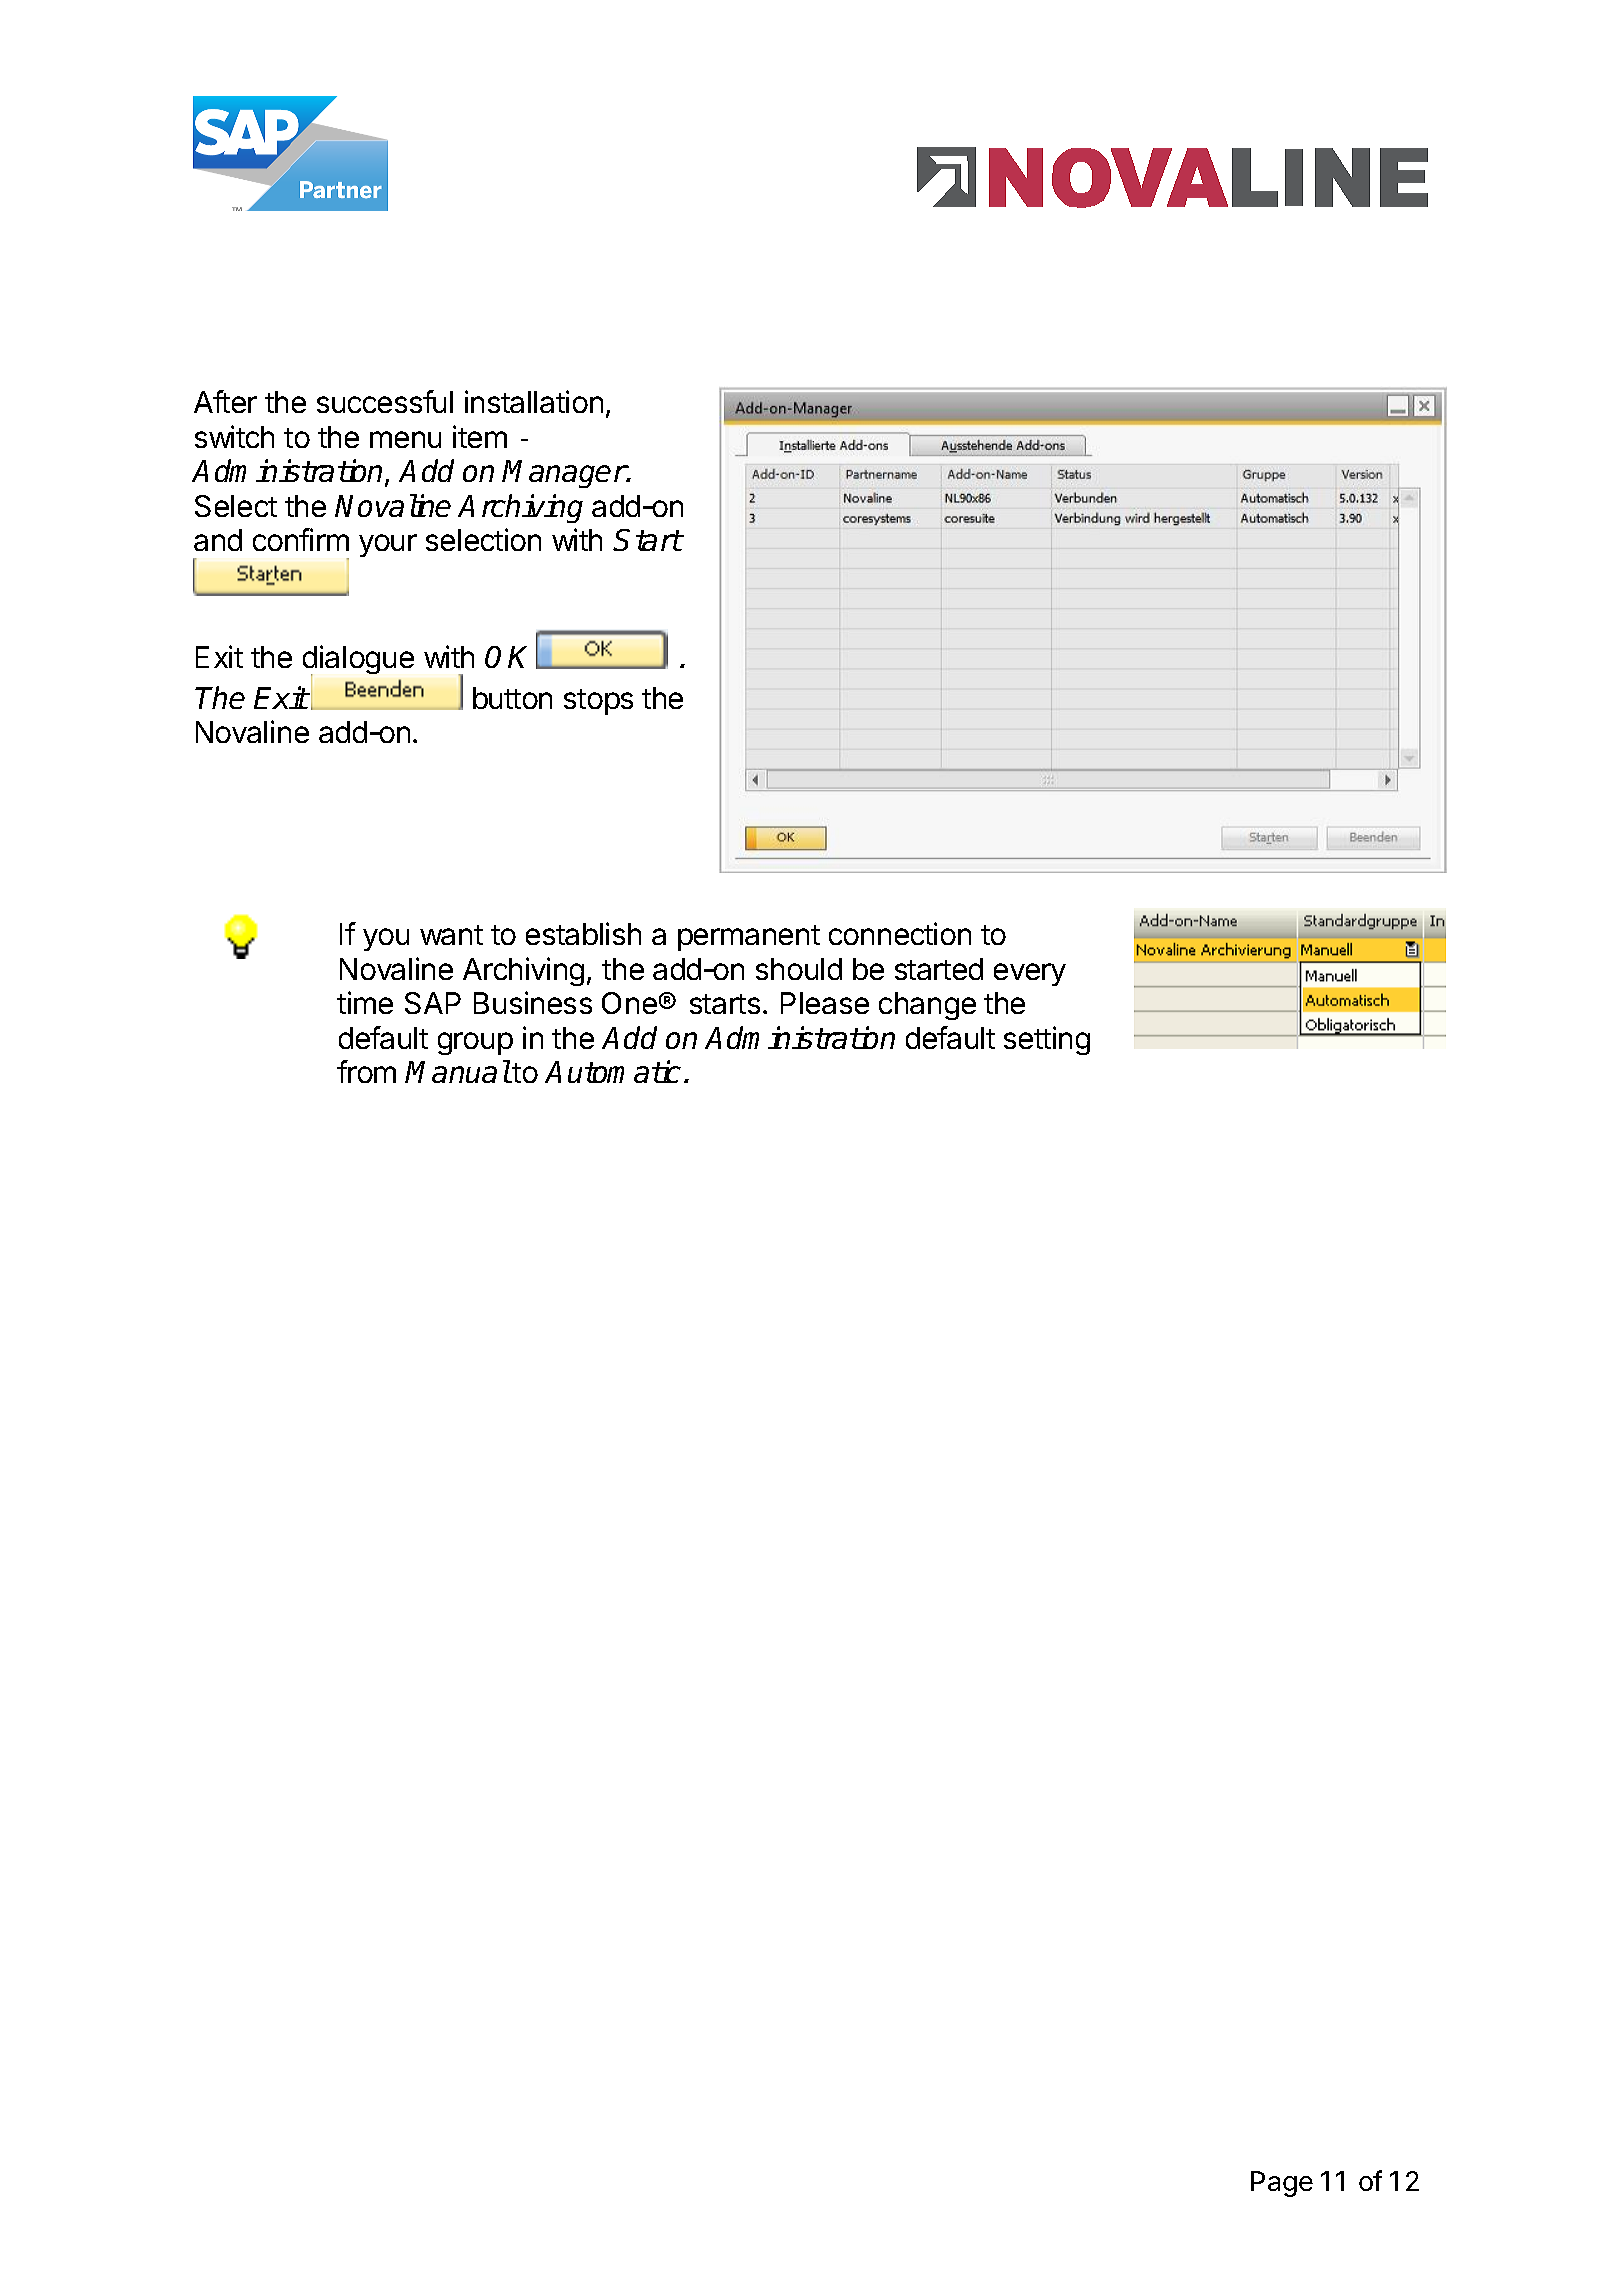  I want to click on time, so click(365, 1002).
